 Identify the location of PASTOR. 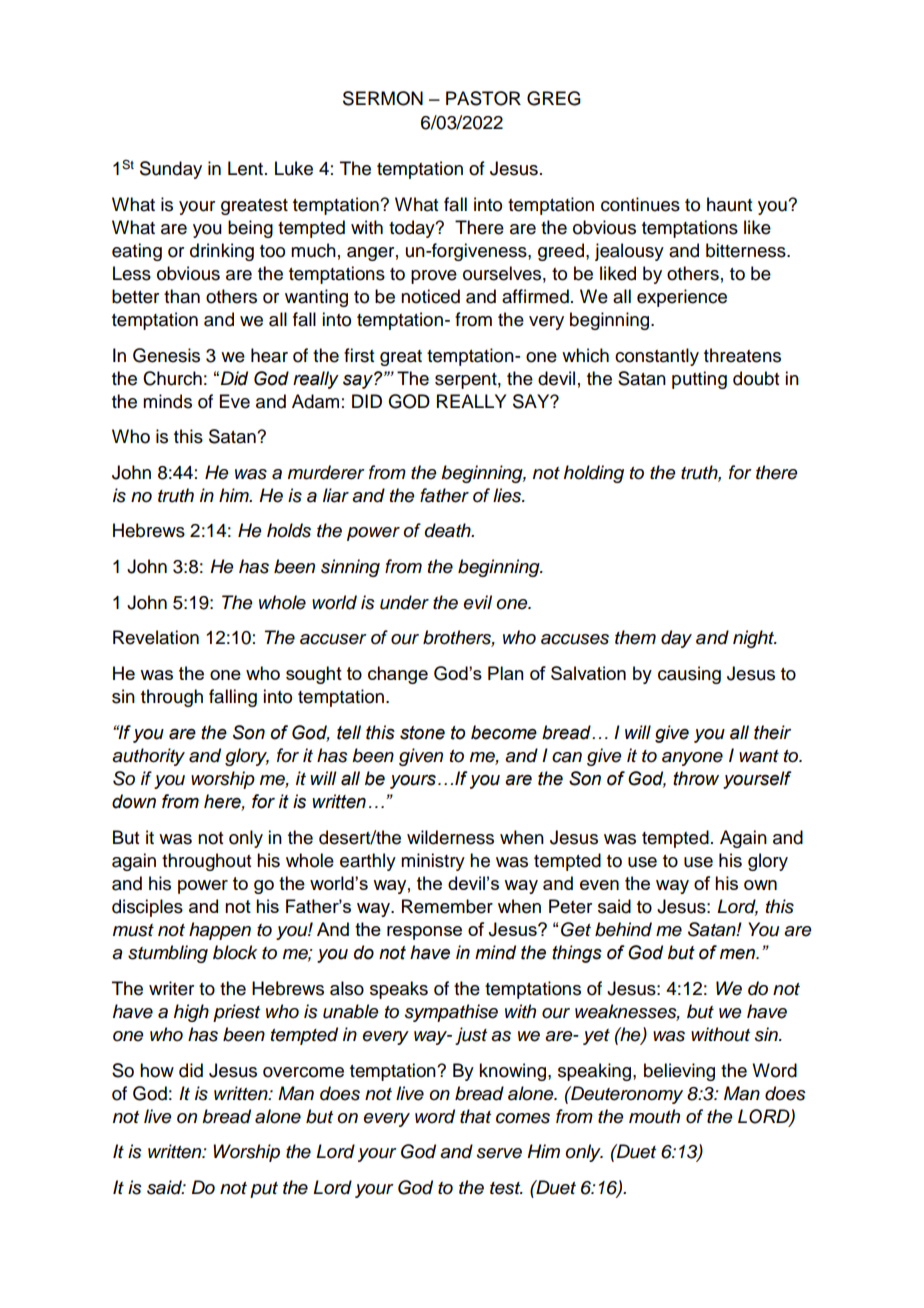
(483, 98).
